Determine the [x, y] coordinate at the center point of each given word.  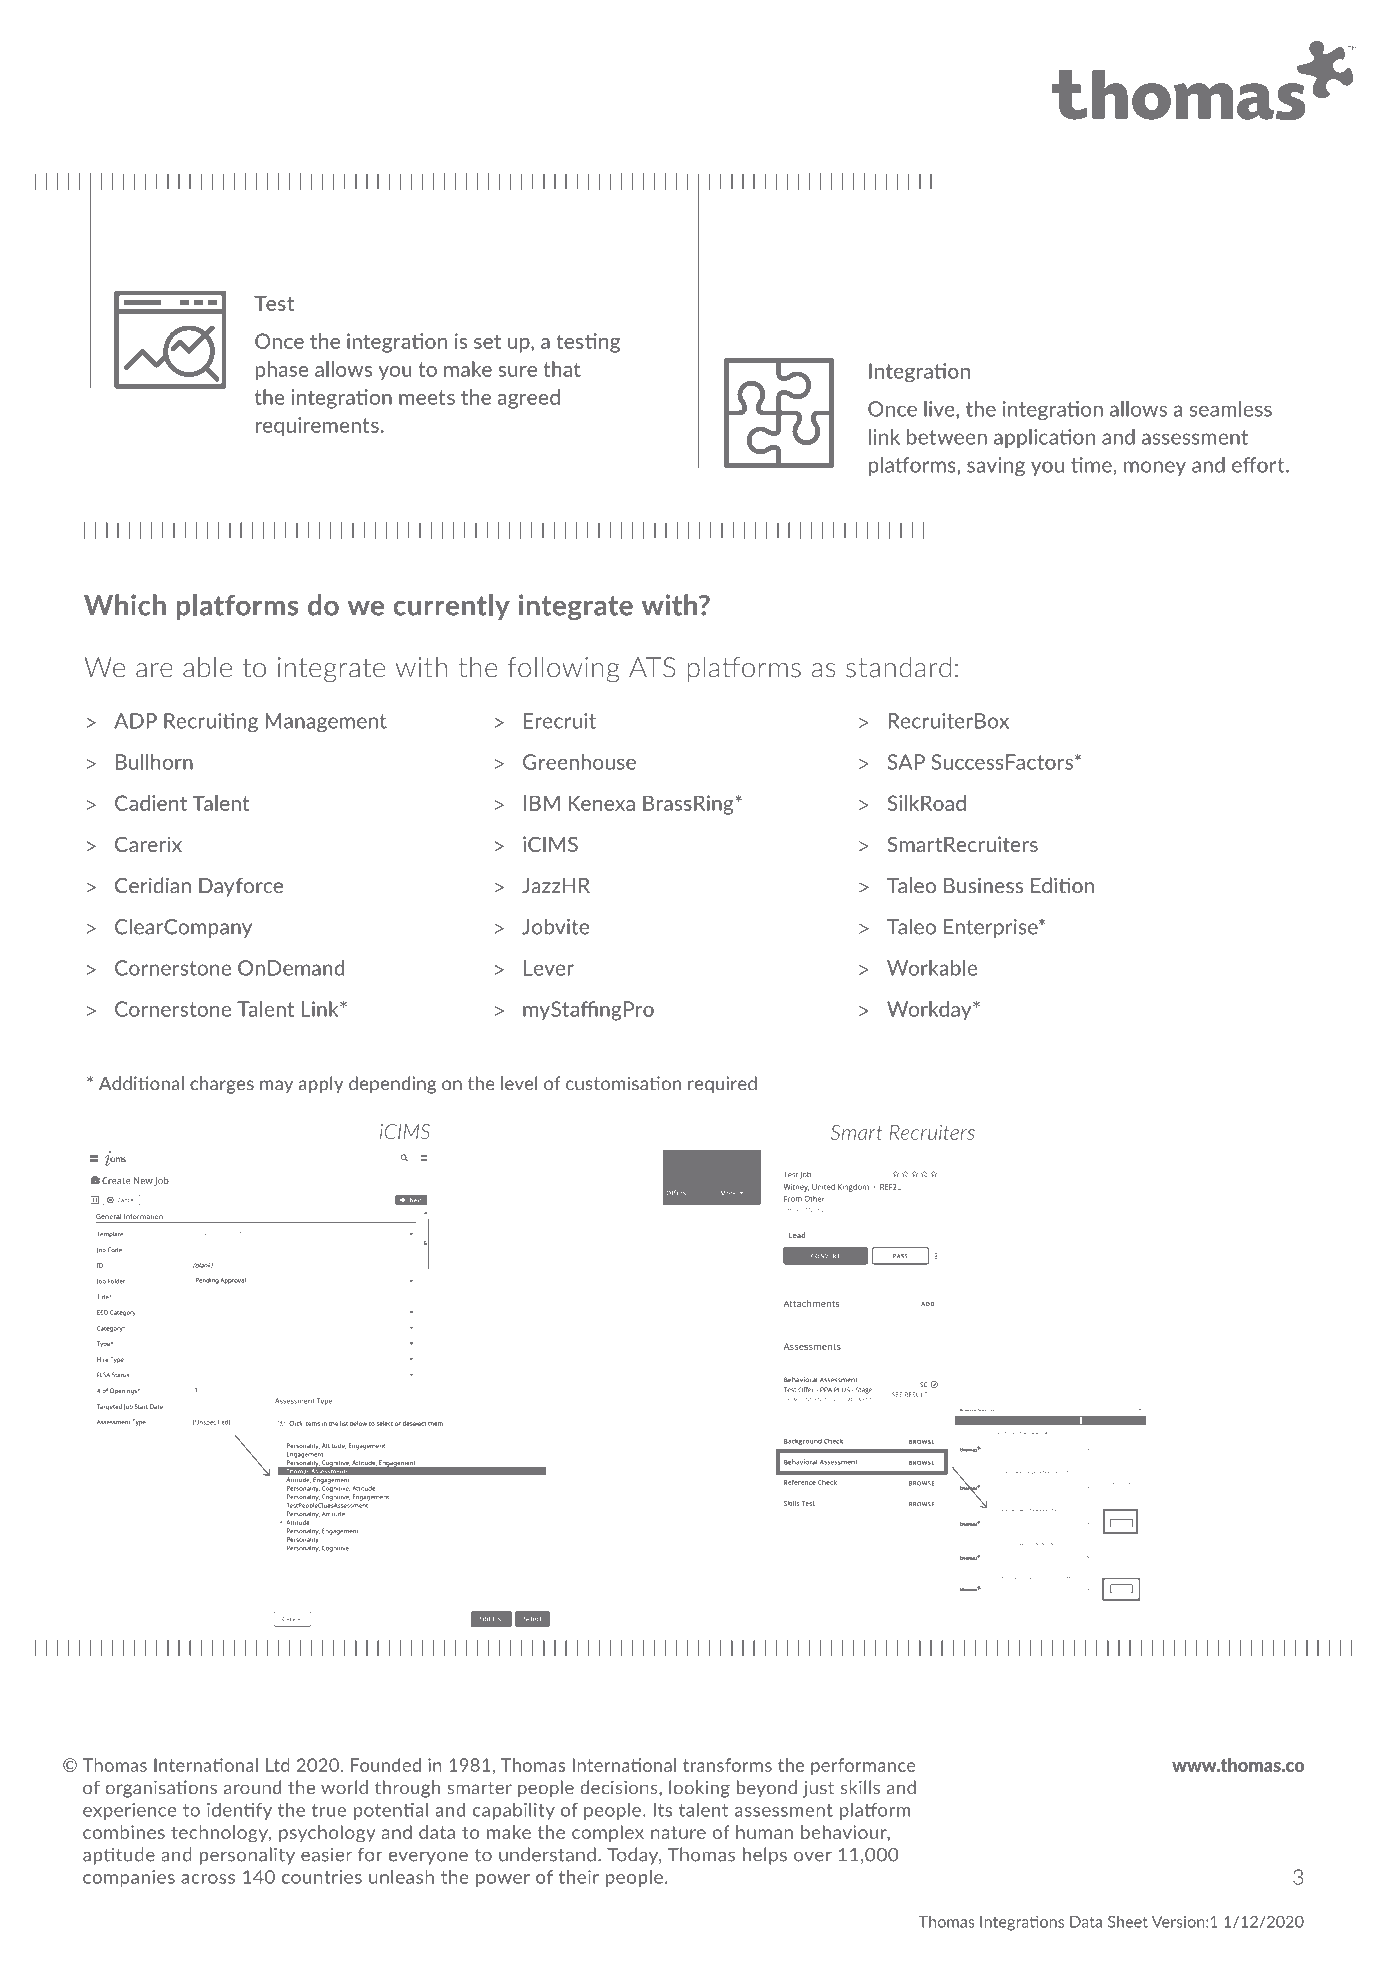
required [722, 1085]
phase [282, 371]
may [276, 1087]
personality [247, 1856]
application [1044, 438]
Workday [930, 1010]
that [562, 369]
